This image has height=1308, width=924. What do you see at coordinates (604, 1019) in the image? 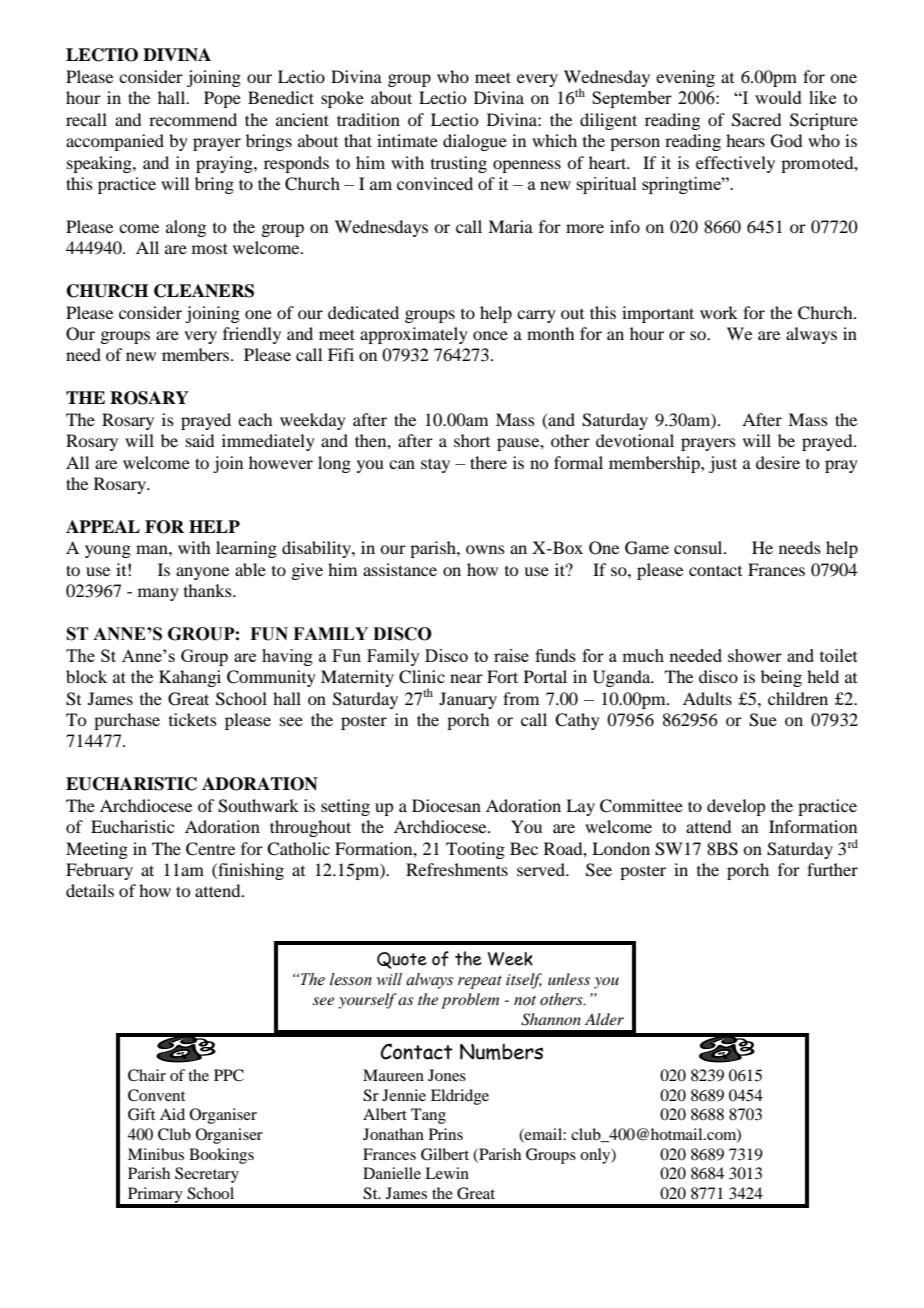
I see `Alder` at bounding box center [604, 1019].
